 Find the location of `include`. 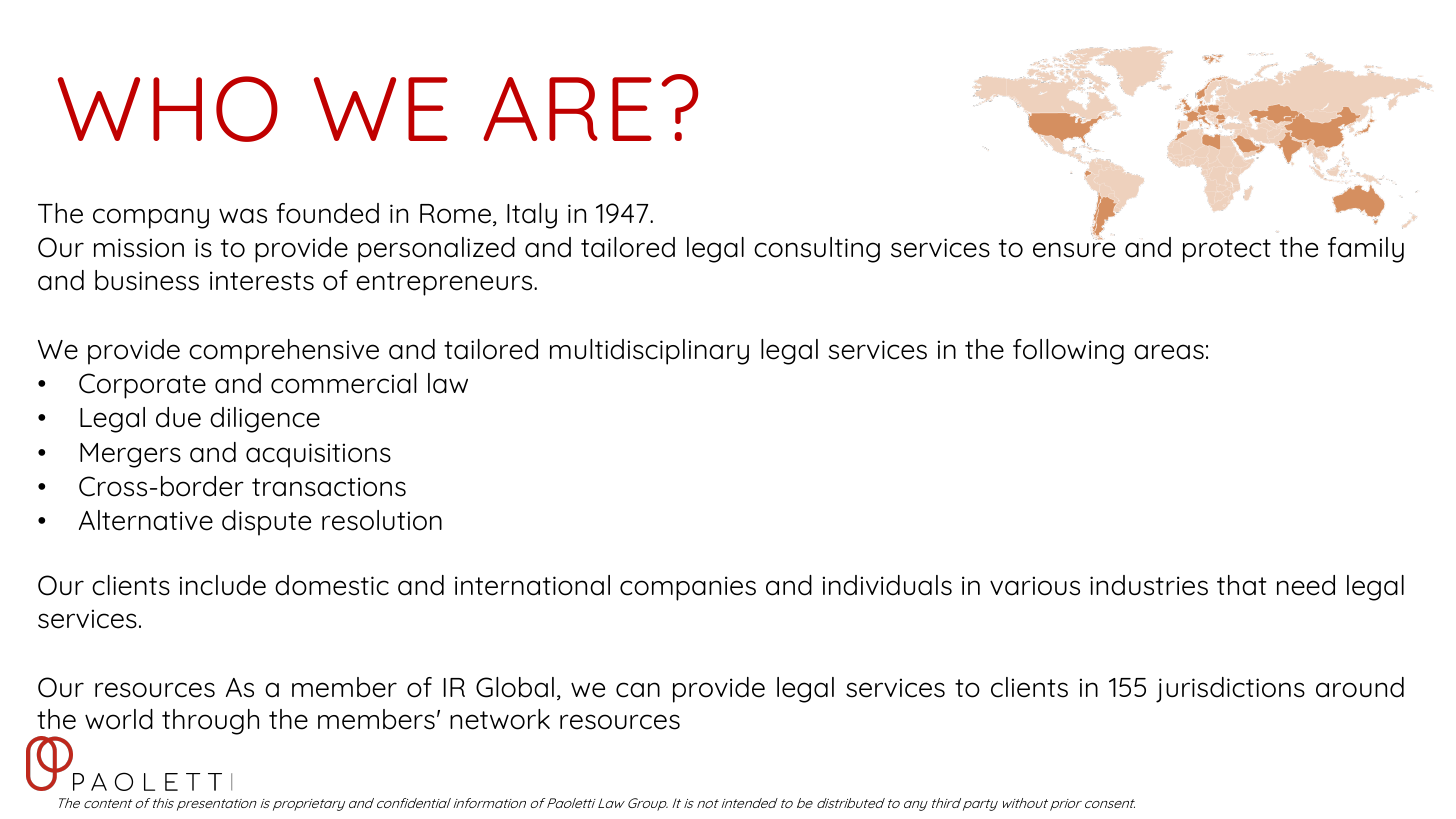

include is located at coordinates (223, 585).
